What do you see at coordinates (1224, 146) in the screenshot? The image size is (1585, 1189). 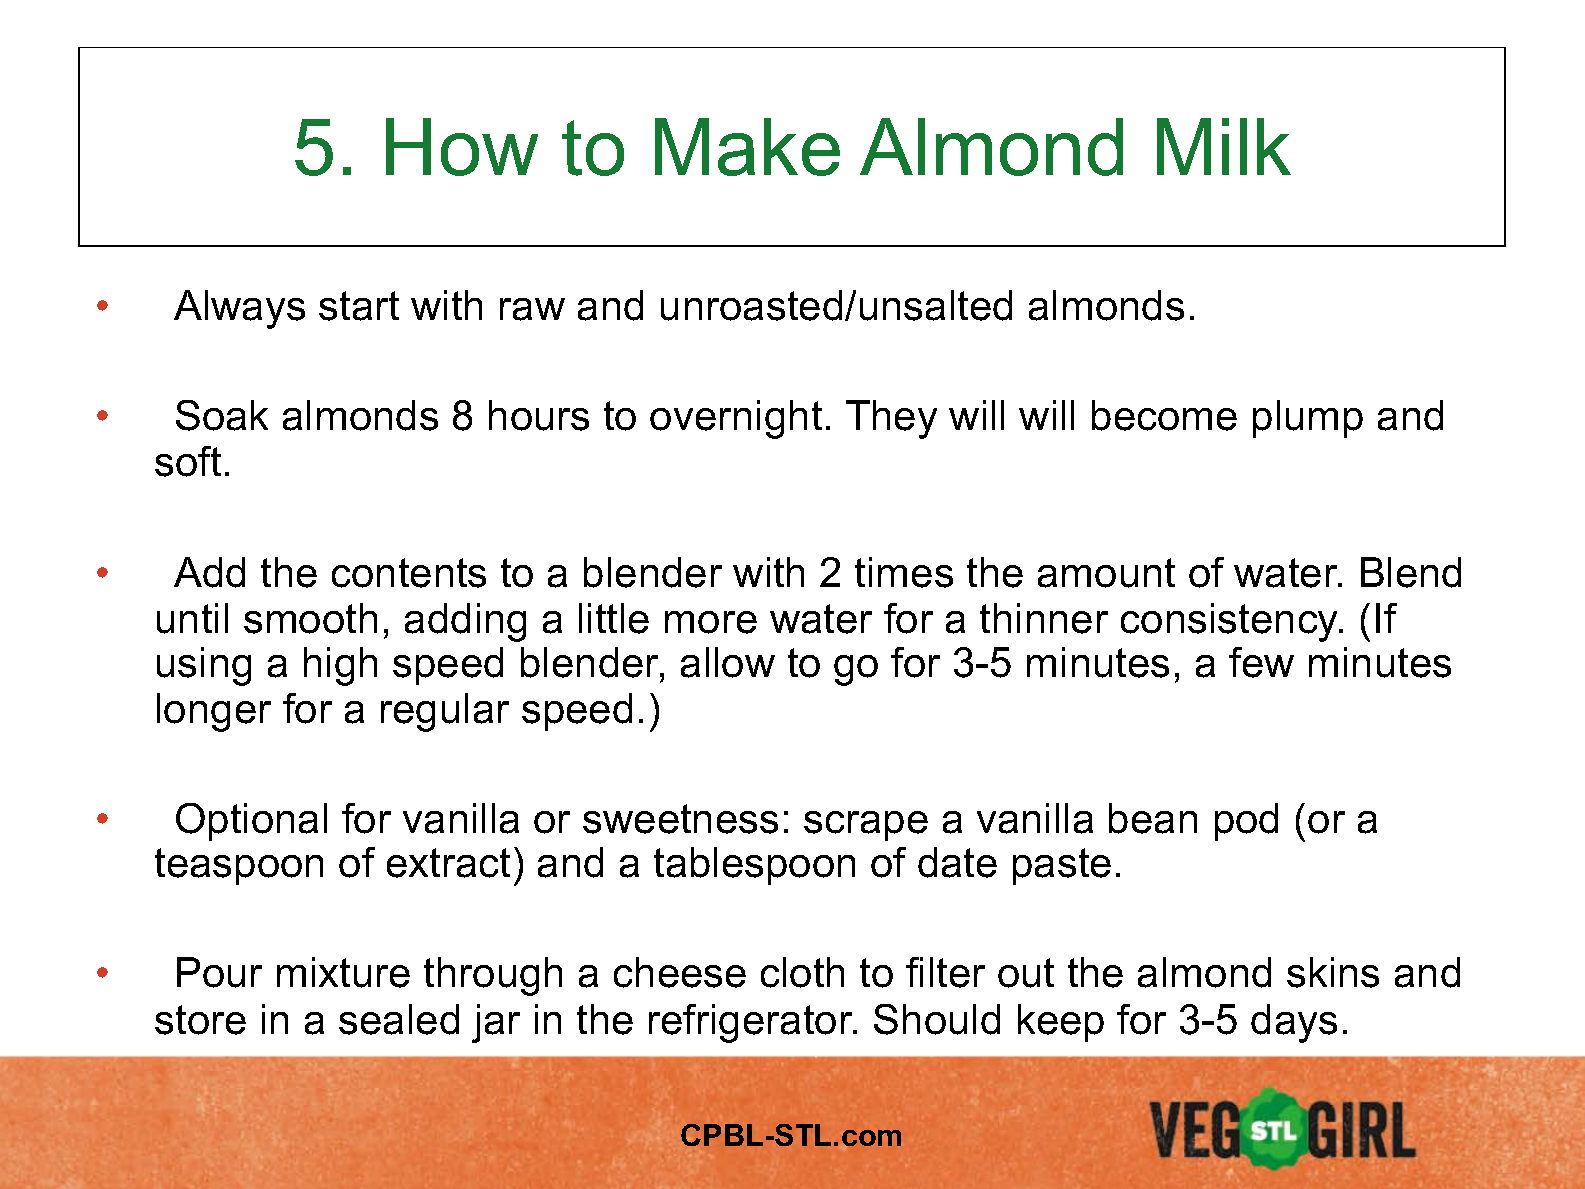 I see `Milk` at bounding box center [1224, 146].
